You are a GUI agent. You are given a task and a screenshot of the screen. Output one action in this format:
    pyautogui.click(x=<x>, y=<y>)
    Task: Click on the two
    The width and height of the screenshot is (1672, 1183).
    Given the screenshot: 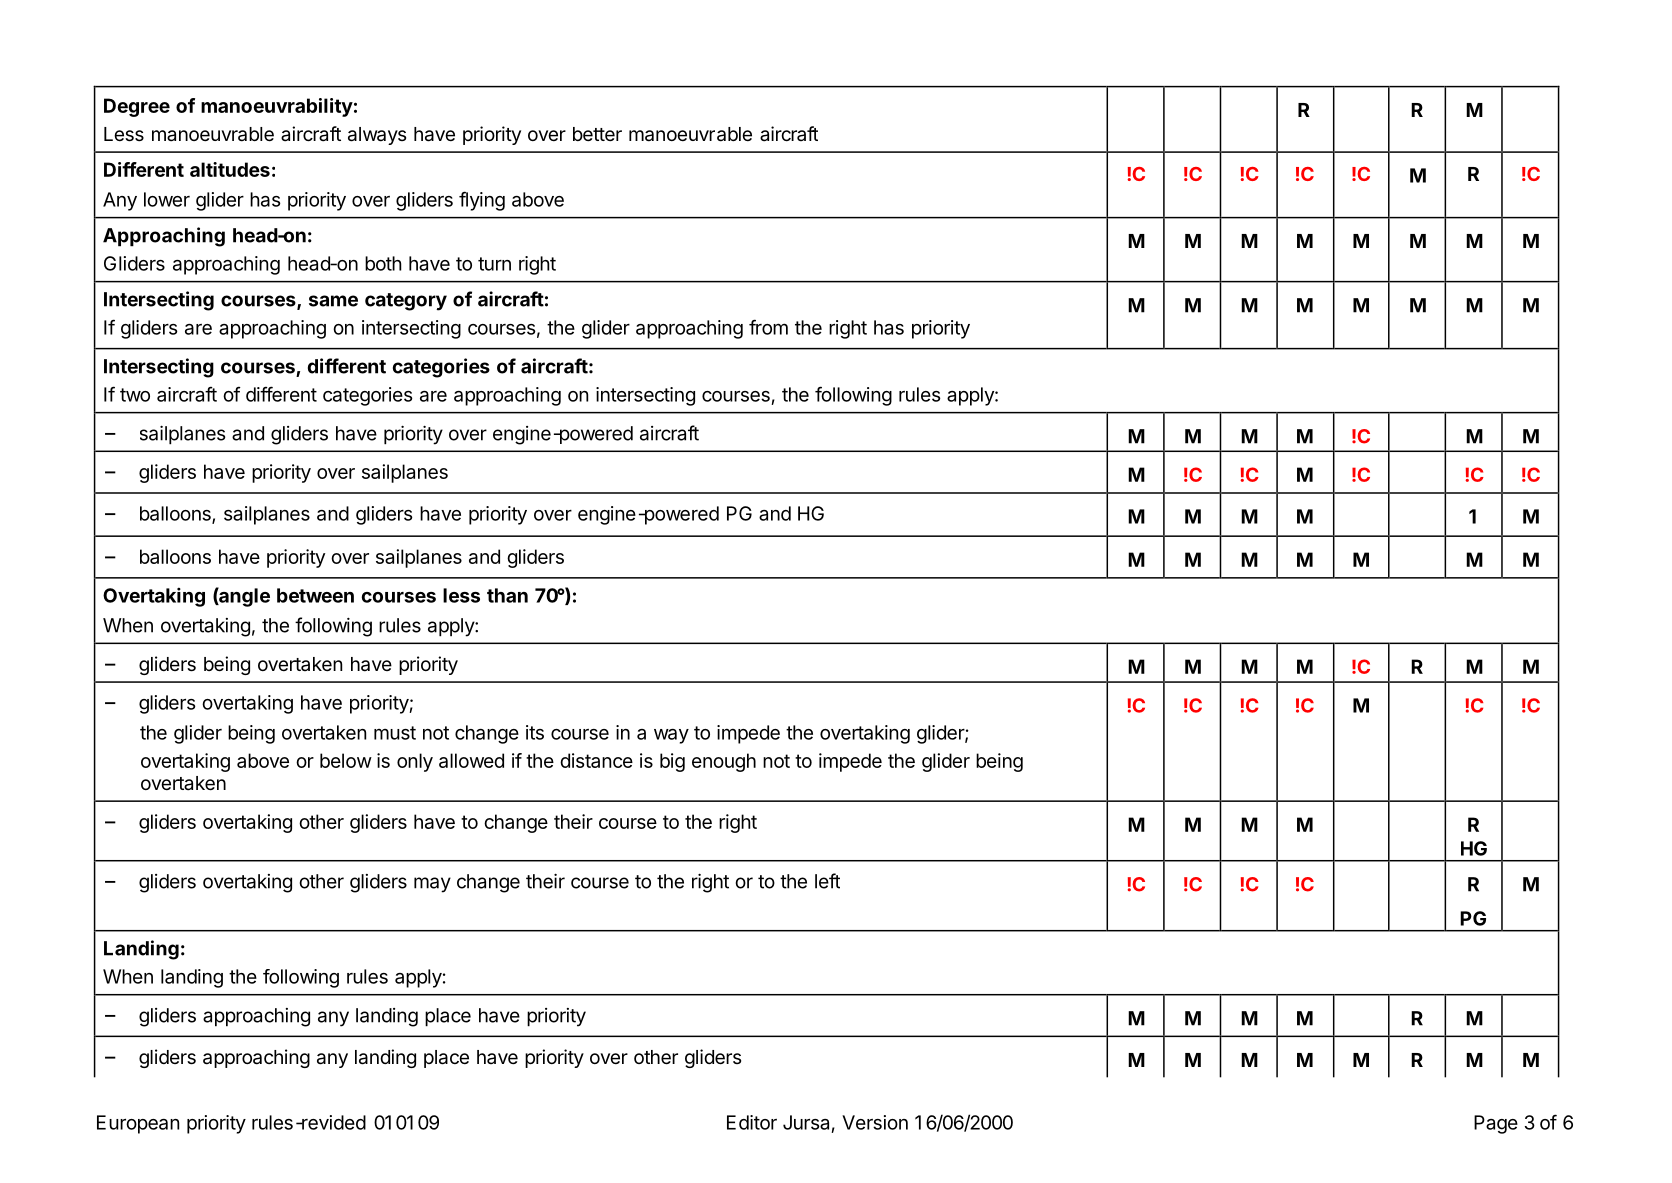 What is the action you would take?
    pyautogui.click(x=135, y=395)
